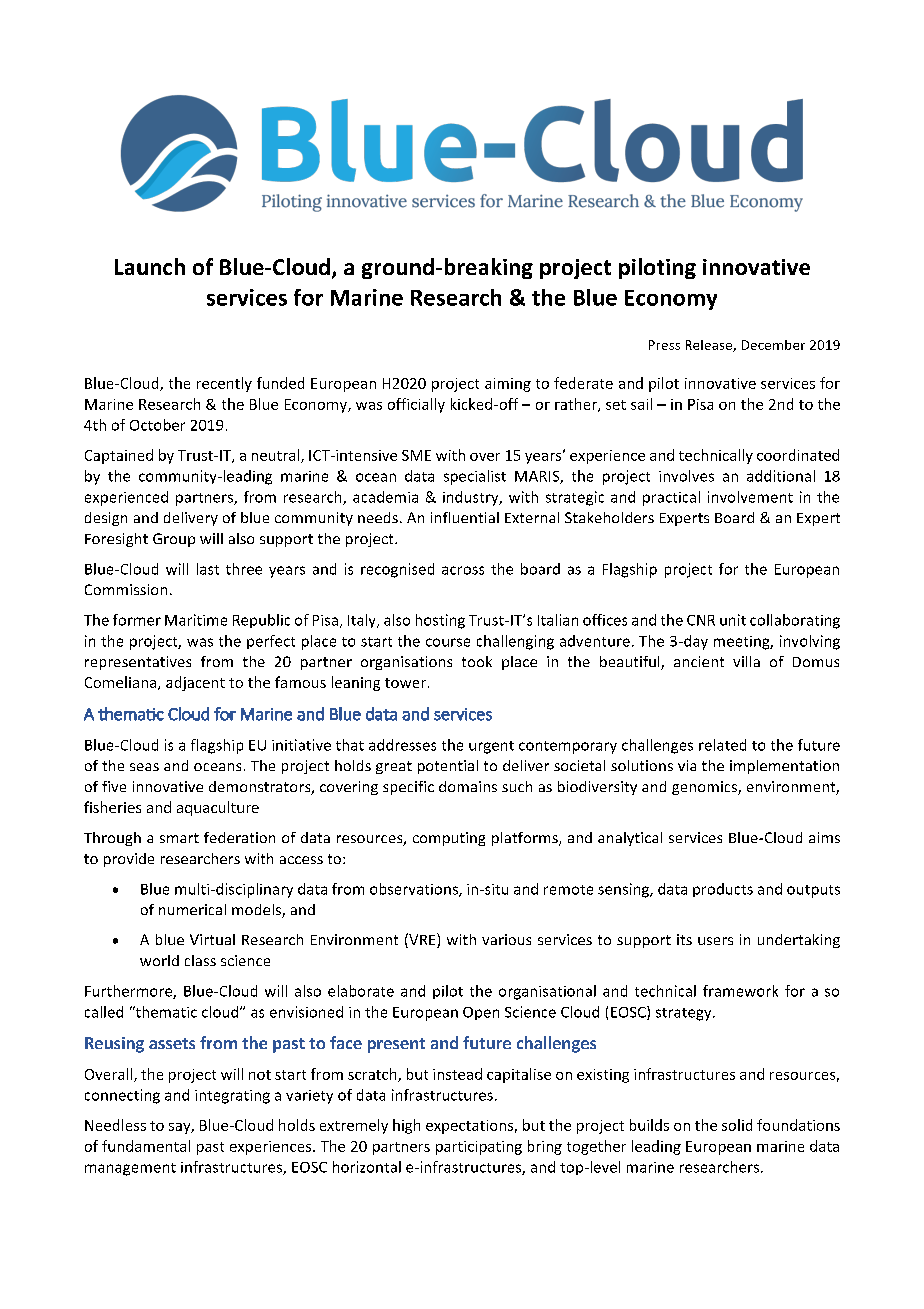 This document has width=924, height=1309. Describe the element at coordinates (722, 745) in the document. I see `related` at that location.
